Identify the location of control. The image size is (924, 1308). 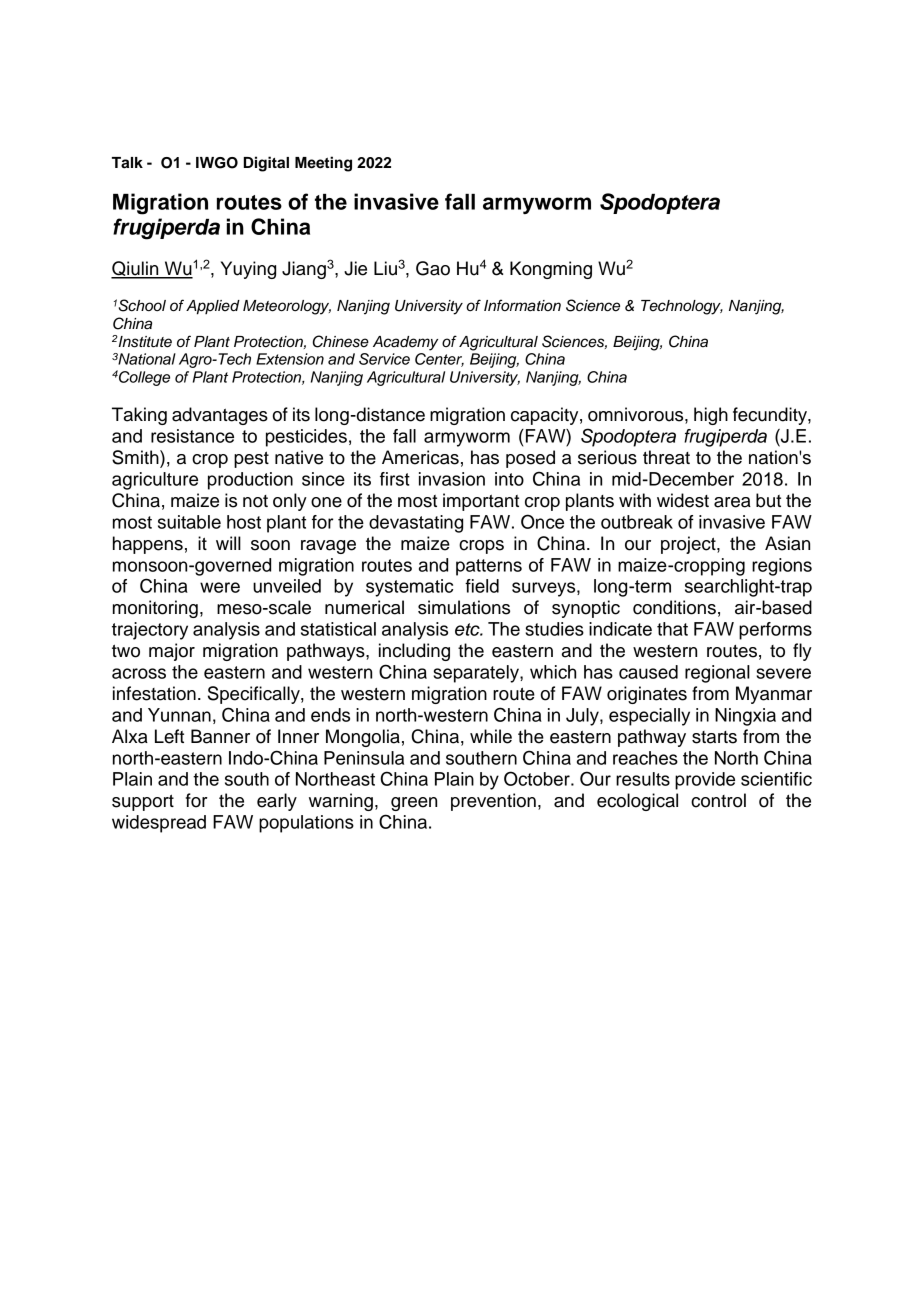
(718, 800).
